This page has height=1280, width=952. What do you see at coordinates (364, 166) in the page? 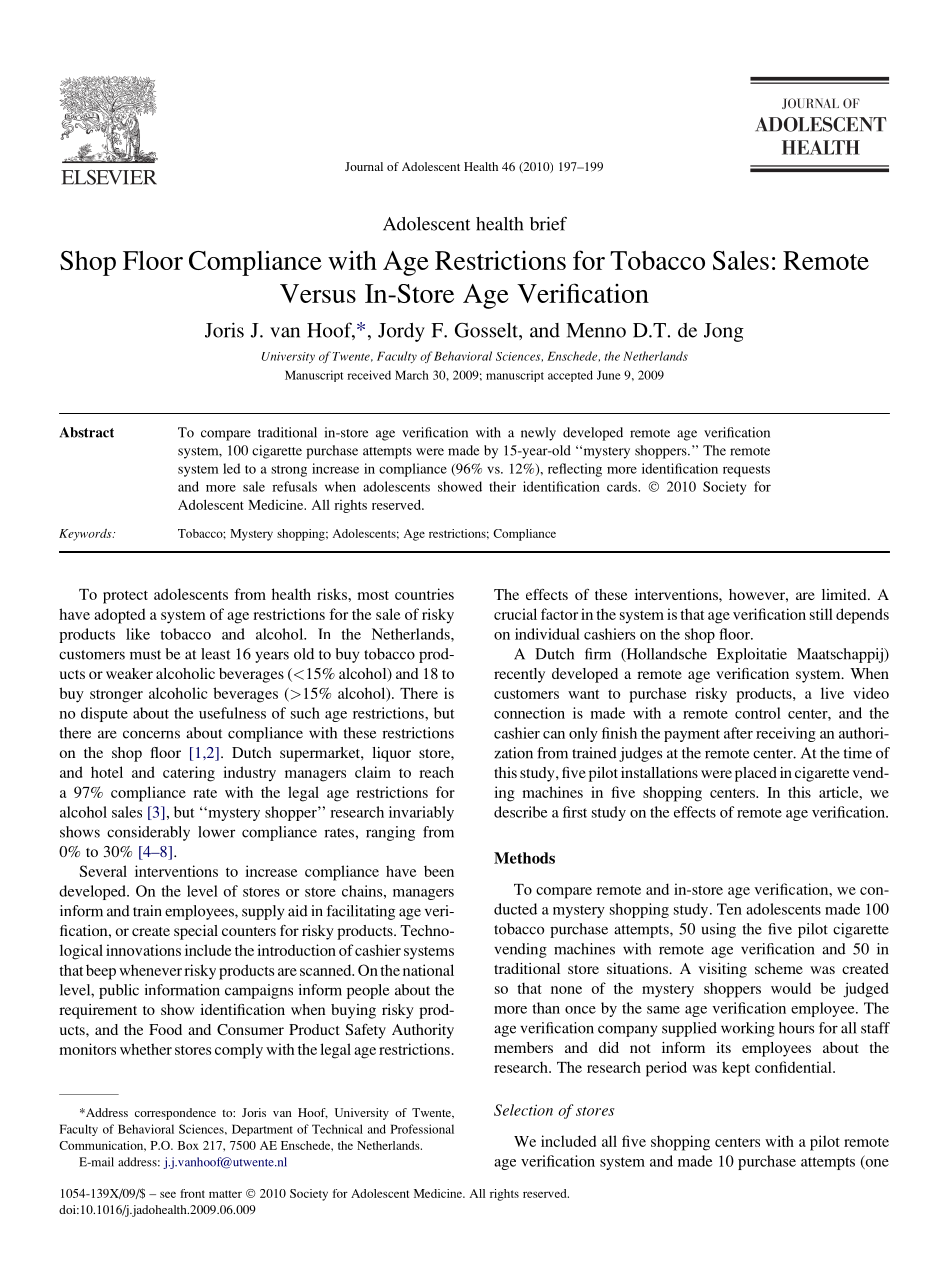
I see `Journal` at bounding box center [364, 166].
